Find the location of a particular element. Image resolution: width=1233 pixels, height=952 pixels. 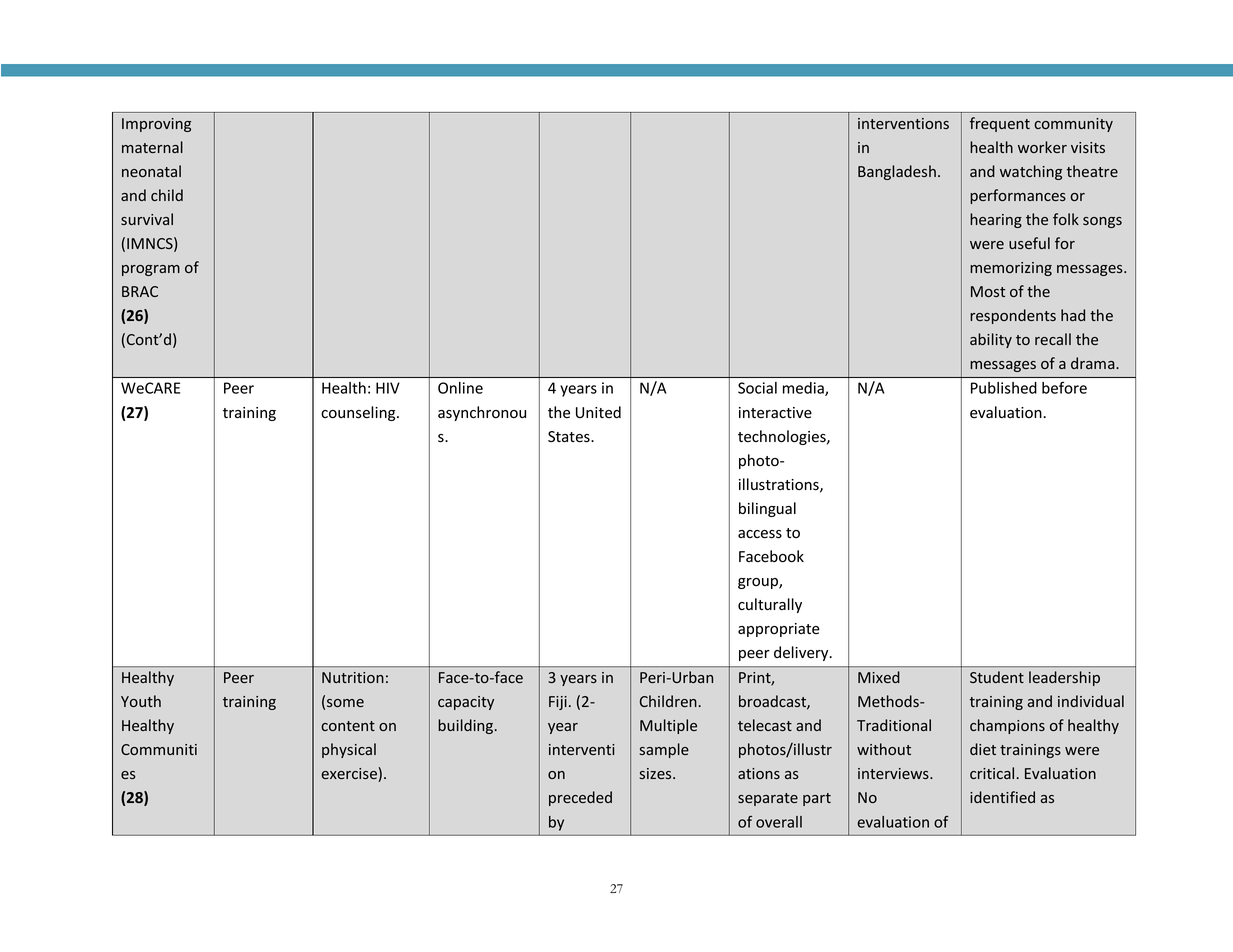

worker is located at coordinates (1042, 147).
